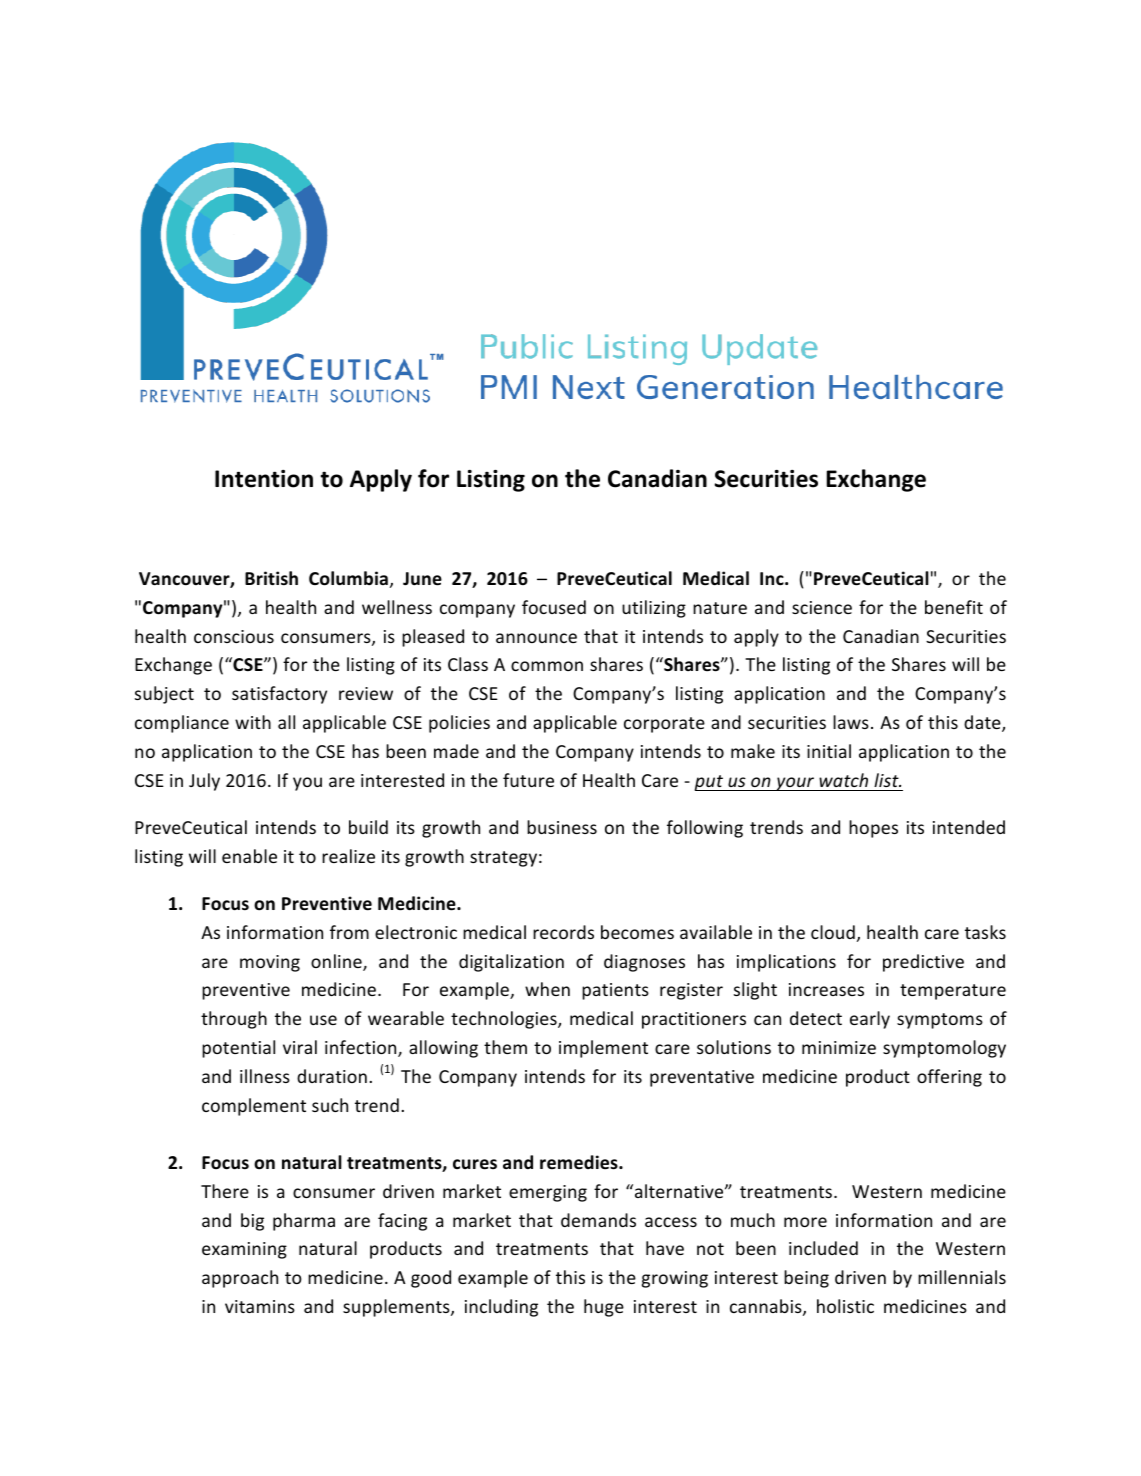 This screenshot has width=1141, height=1476. I want to click on huge, so click(604, 1308).
